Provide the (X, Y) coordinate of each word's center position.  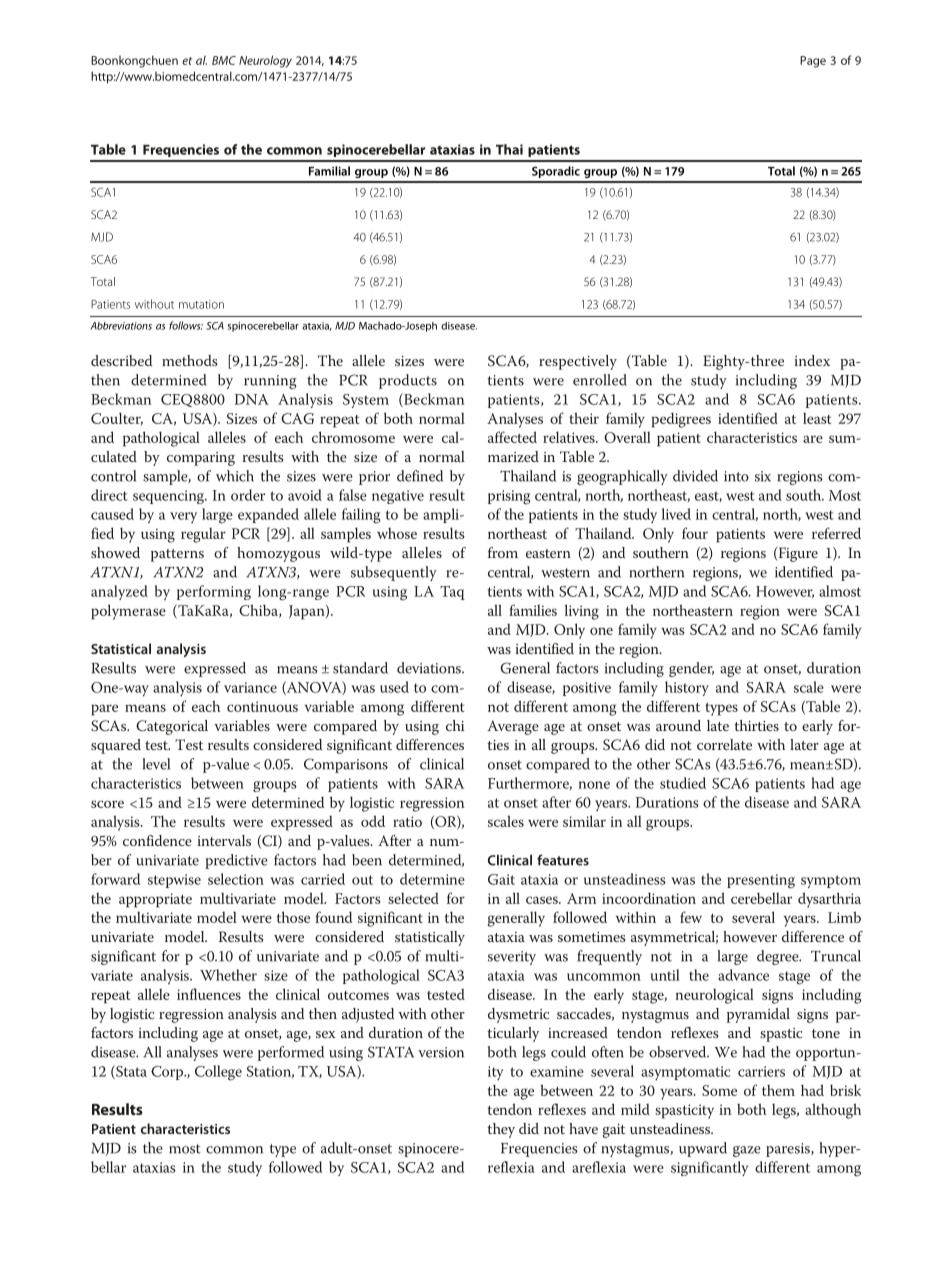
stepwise (174, 881)
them (778, 1090)
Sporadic (556, 172)
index (812, 360)
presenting (761, 881)
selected (413, 898)
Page (813, 62)
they (501, 1130)
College (218, 1073)
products (408, 381)
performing (214, 592)
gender (691, 669)
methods (189, 360)
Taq (452, 593)
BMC (224, 60)
